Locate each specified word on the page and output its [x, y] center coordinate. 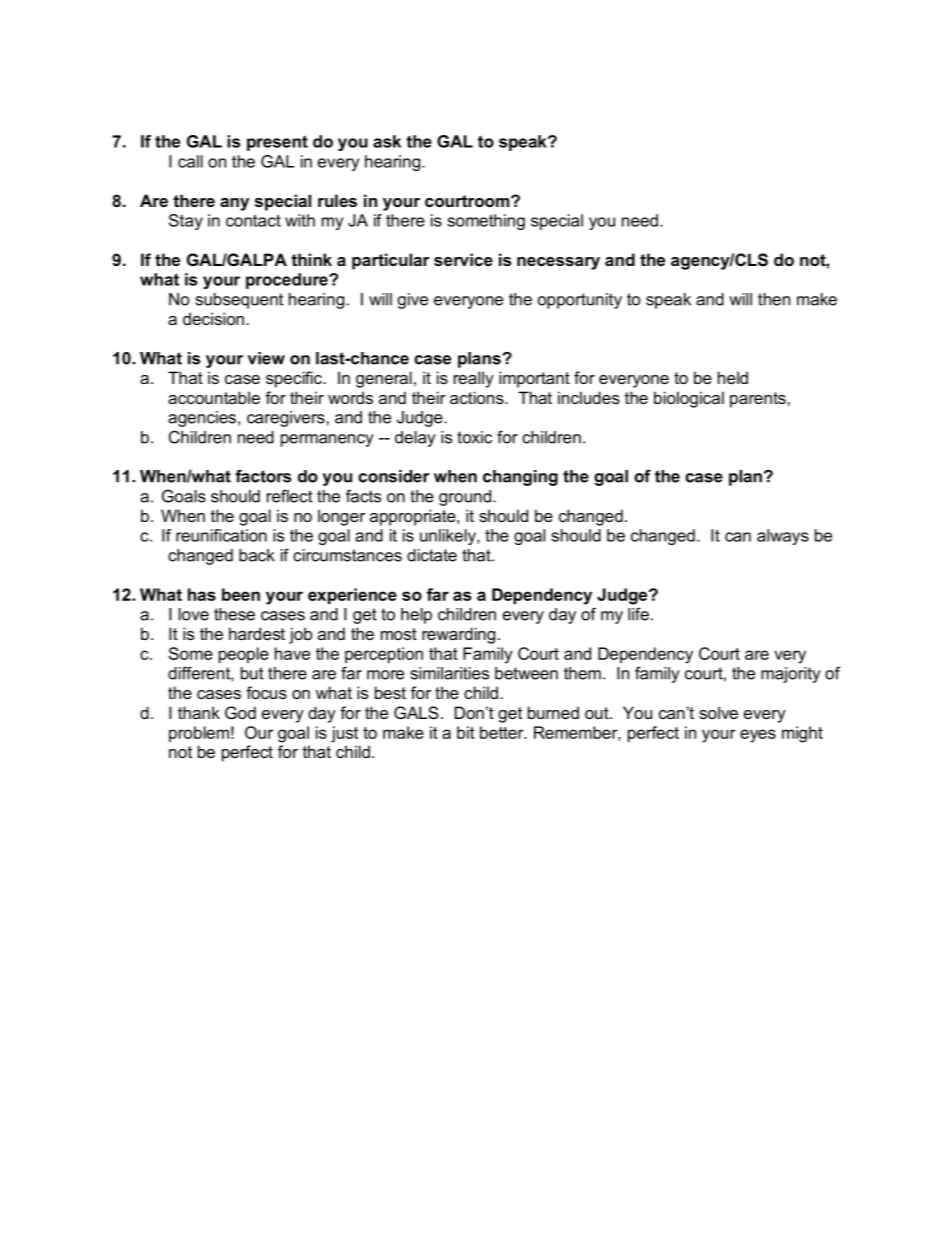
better [503, 732]
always [783, 537]
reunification [221, 535]
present [277, 143]
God [240, 712]
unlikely [449, 537]
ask [387, 141]
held [733, 377]
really [474, 379]
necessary [558, 263]
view [266, 358]
